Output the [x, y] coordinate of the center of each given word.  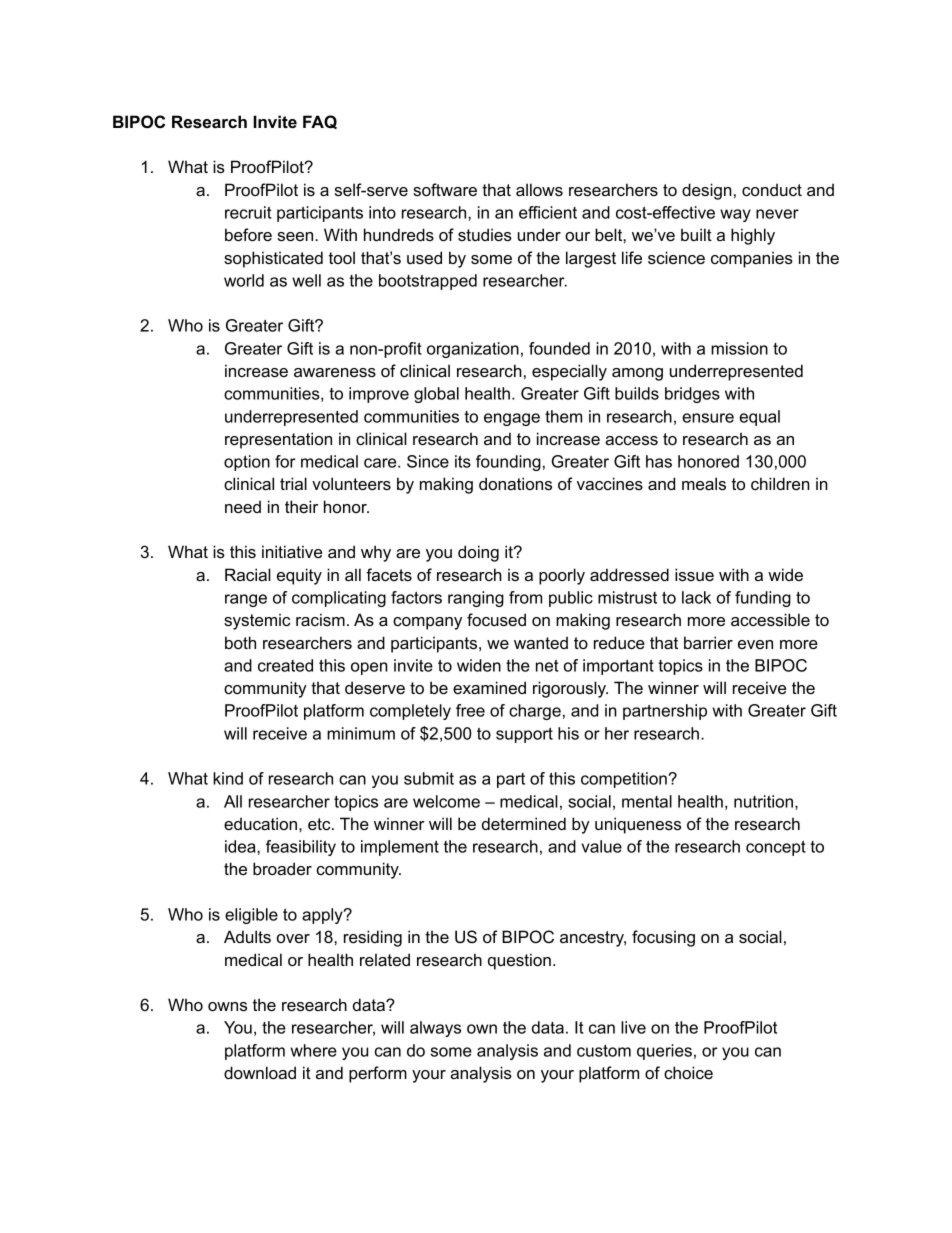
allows [539, 189]
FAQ [320, 122]
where [314, 1050]
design [707, 191]
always [435, 1029]
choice [688, 1072]
